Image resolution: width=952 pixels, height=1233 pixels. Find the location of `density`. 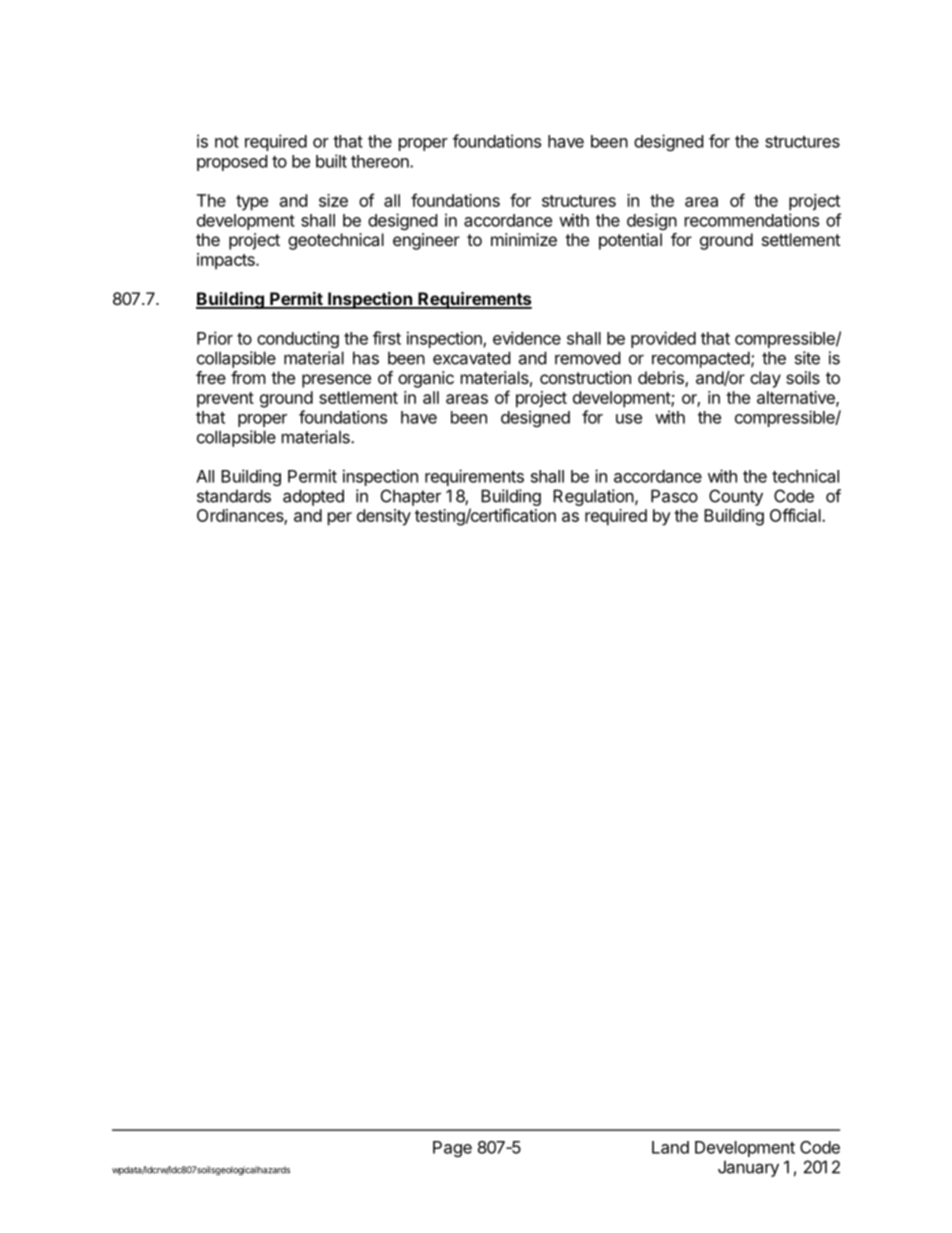

density is located at coordinates (384, 517).
